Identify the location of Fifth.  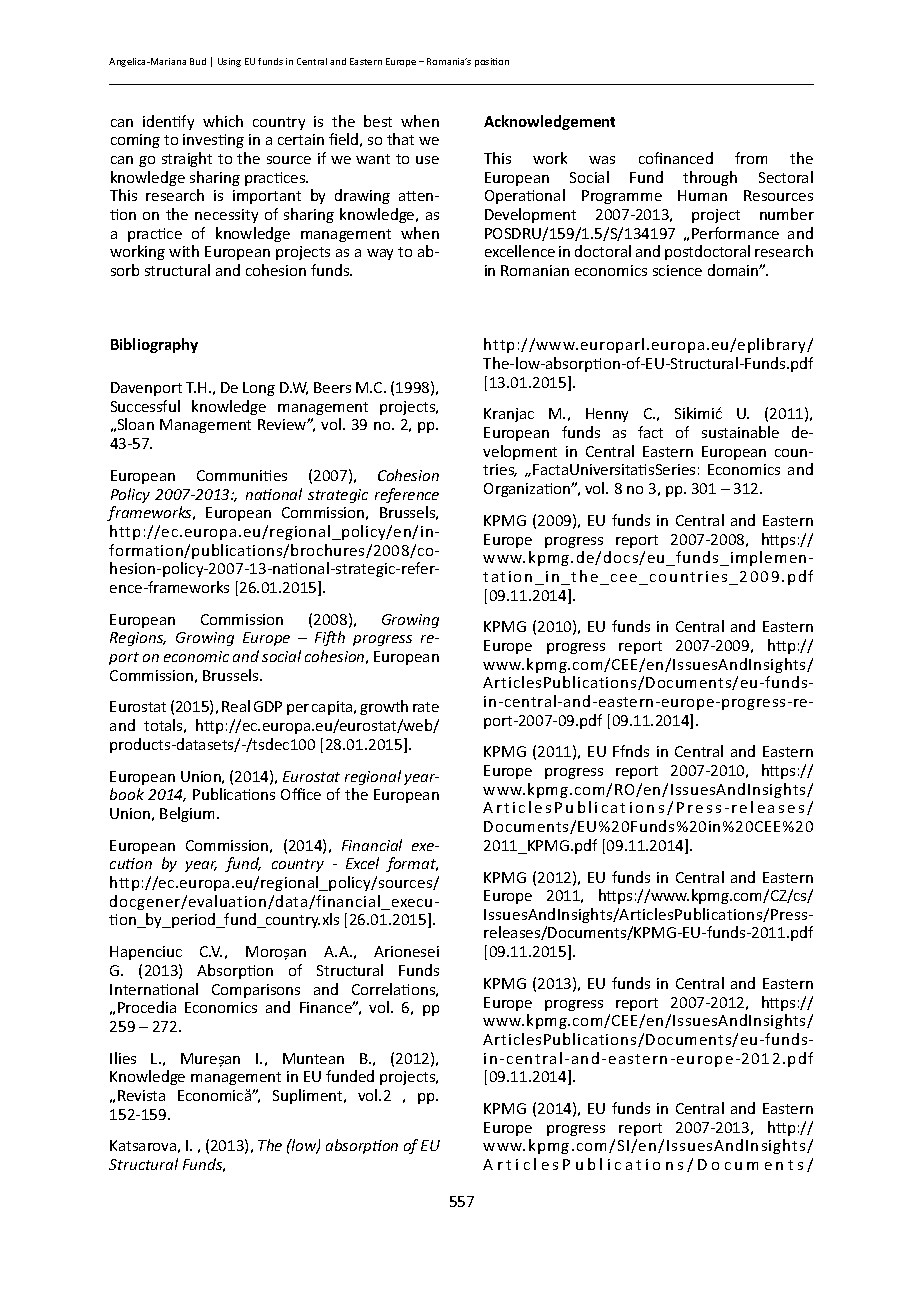
(330, 638).
